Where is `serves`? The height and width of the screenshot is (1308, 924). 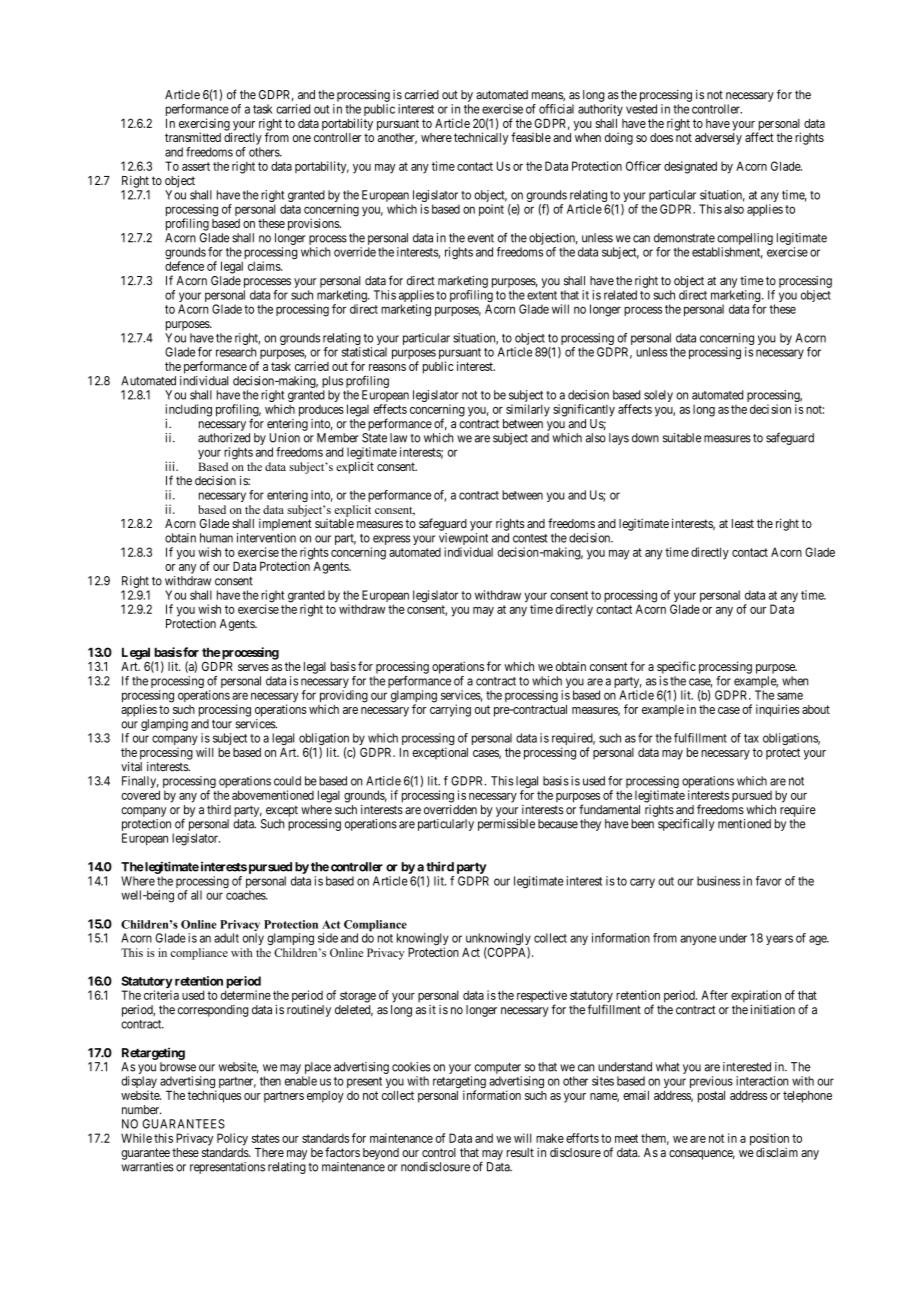
serves is located at coordinates (253, 667).
